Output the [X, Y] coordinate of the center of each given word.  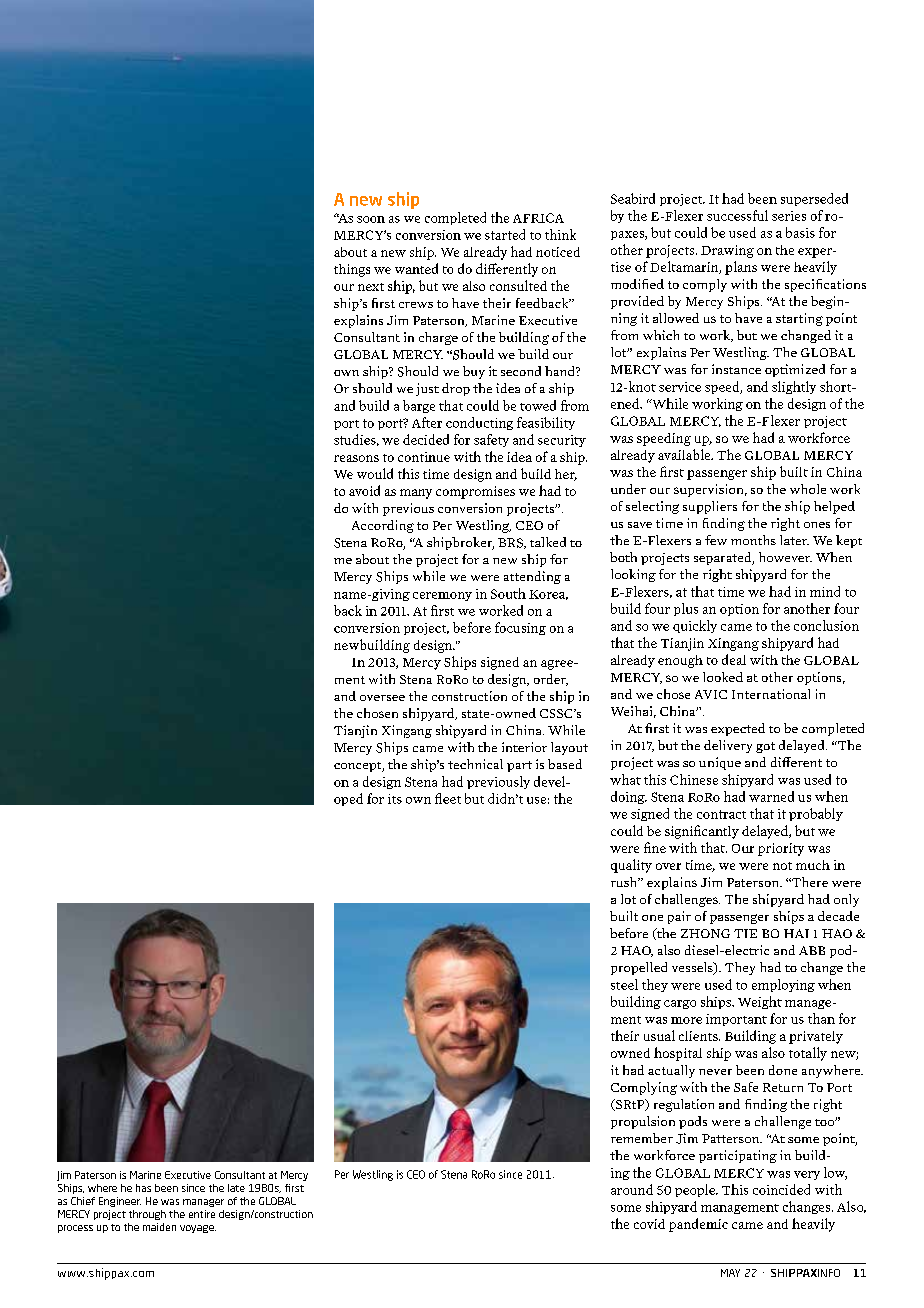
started [505, 234]
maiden [159, 1227]
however [785, 557]
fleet [448, 798]
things [352, 270]
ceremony [442, 596]
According [383, 526]
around [632, 1189]
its [395, 799]
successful [737, 215]
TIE [745, 933]
